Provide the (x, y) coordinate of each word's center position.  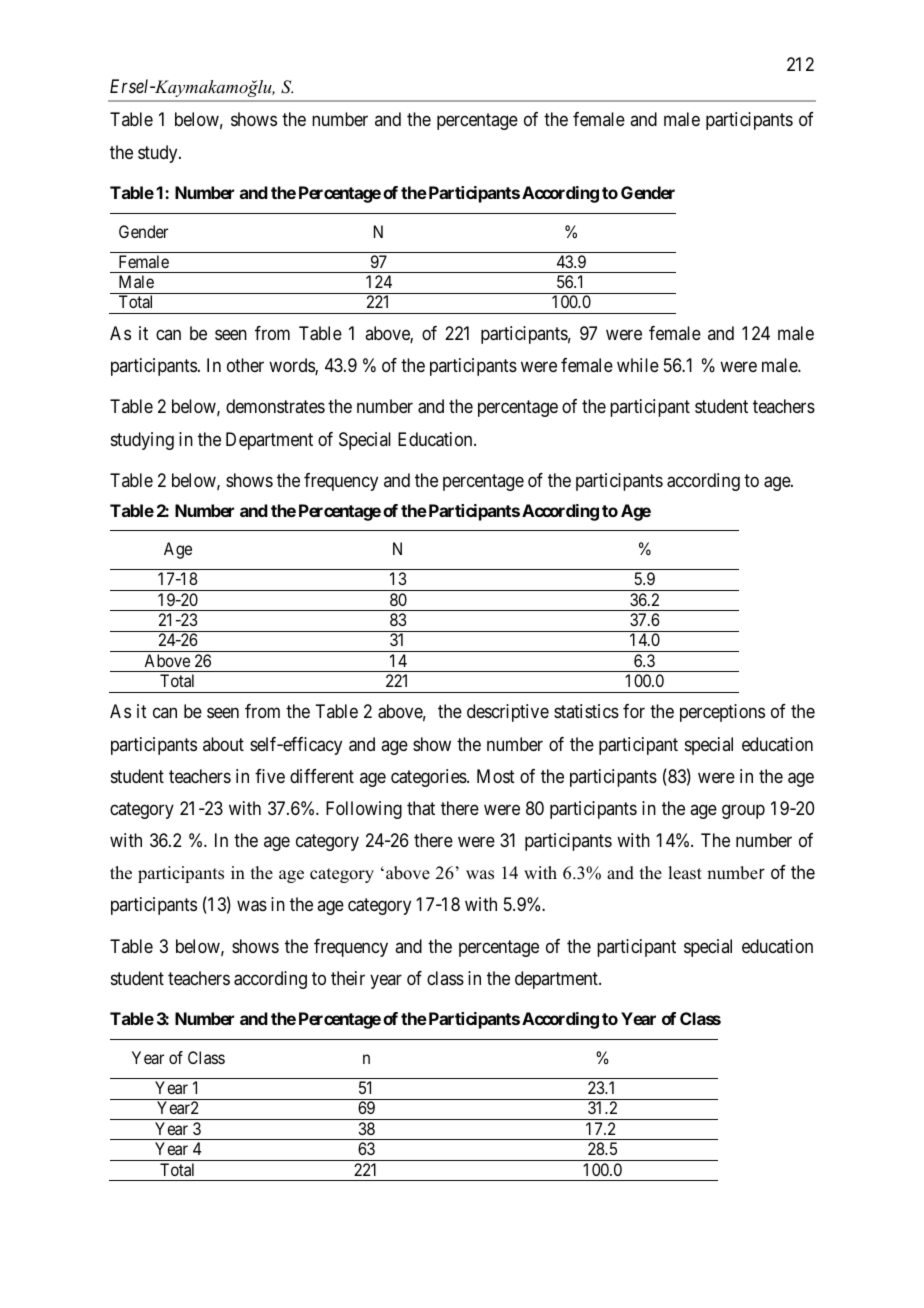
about (223, 744)
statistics (586, 711)
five (270, 776)
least (685, 873)
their (348, 978)
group (743, 811)
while (638, 365)
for (634, 711)
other (245, 365)
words (292, 366)
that (421, 808)
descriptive (508, 713)
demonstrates (275, 406)
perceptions (722, 713)
